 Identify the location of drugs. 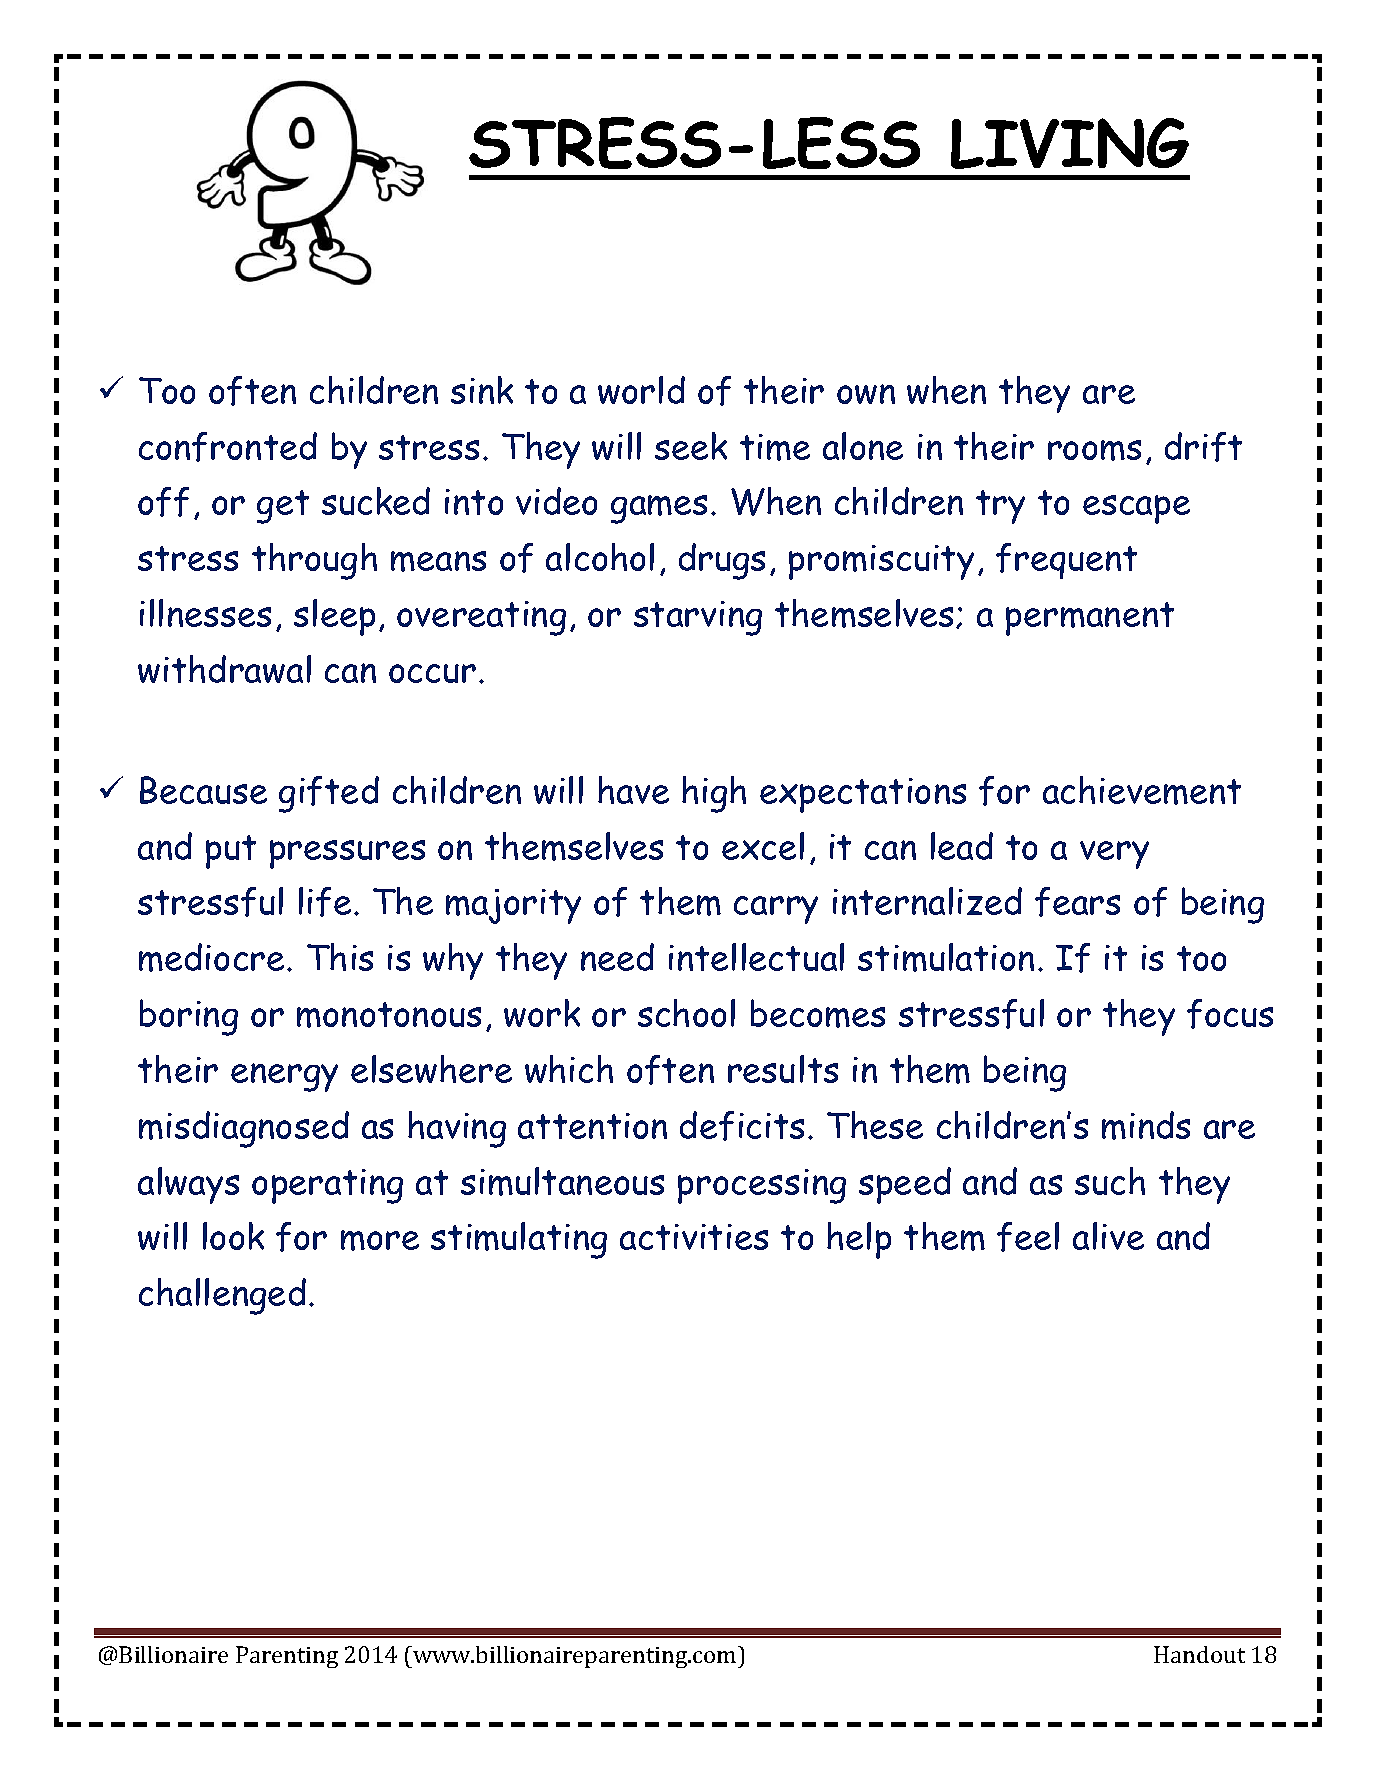
(722, 561).
